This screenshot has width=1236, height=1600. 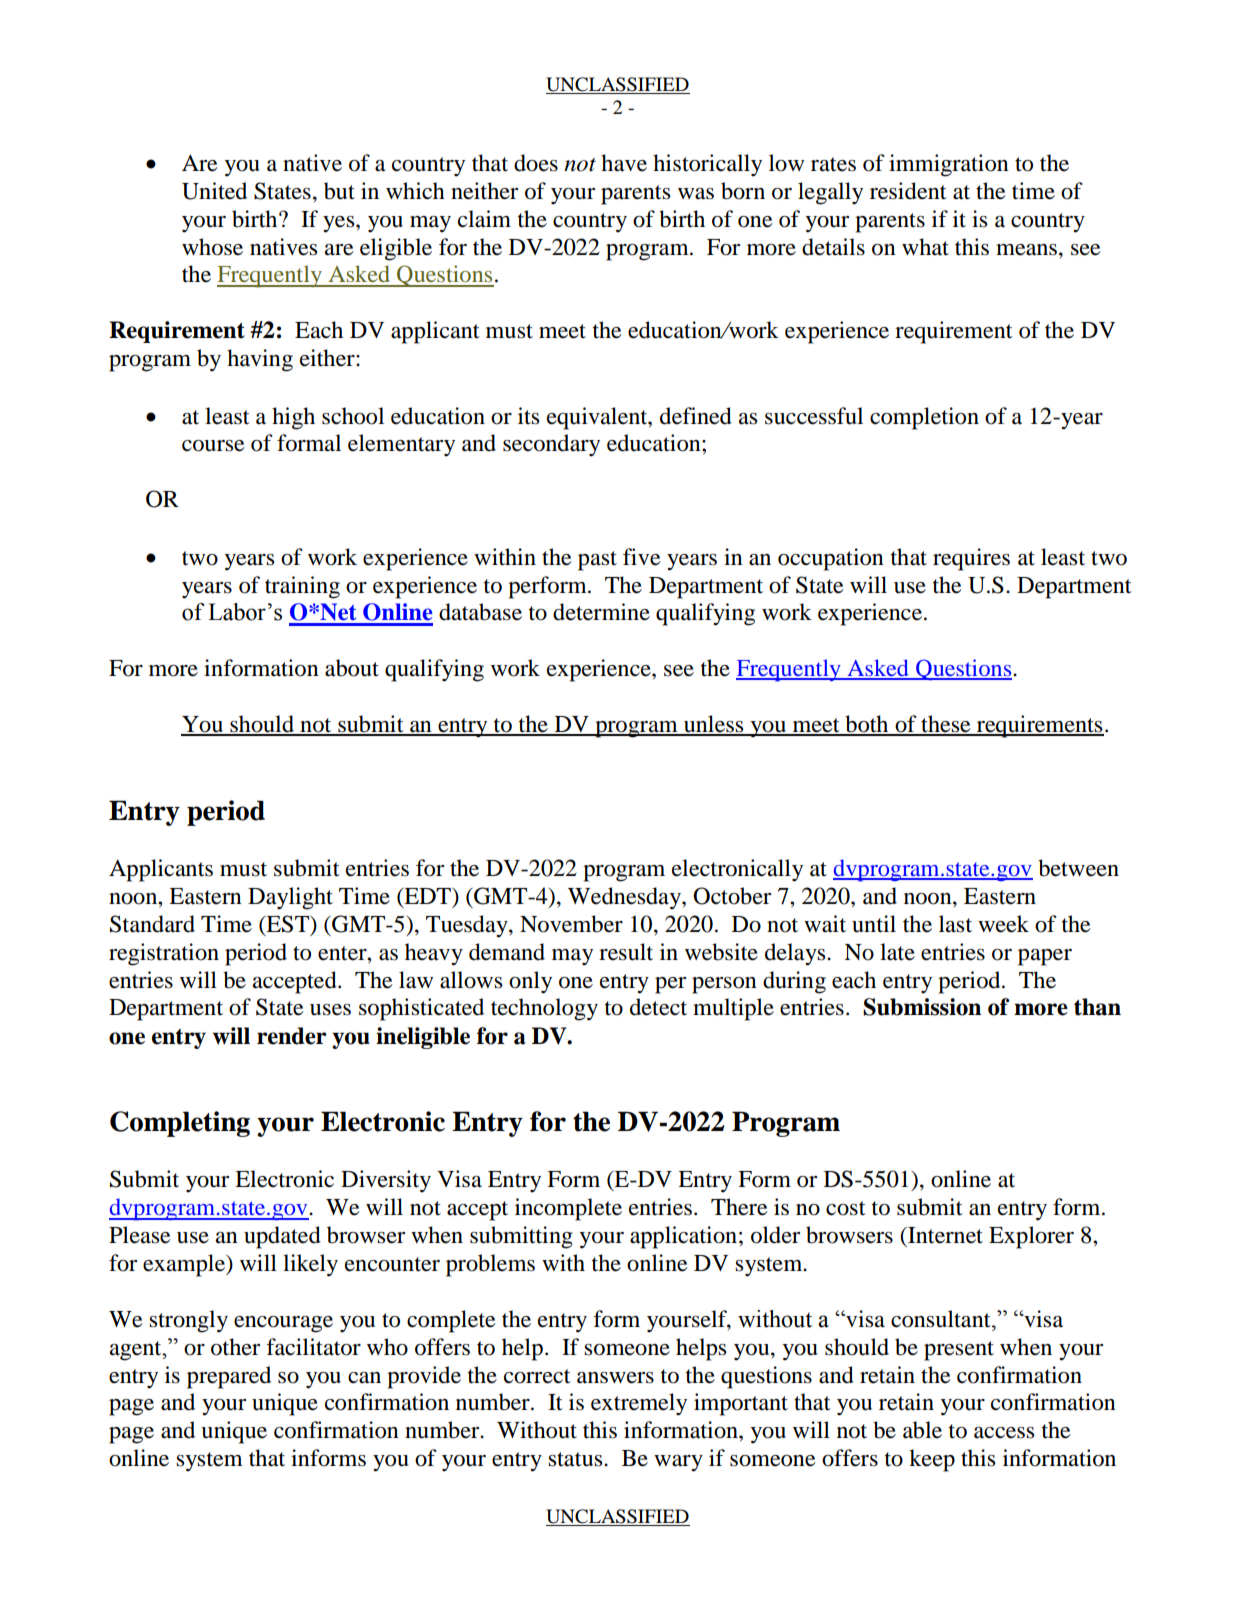 What do you see at coordinates (1078, 868) in the screenshot?
I see `between` at bounding box center [1078, 868].
